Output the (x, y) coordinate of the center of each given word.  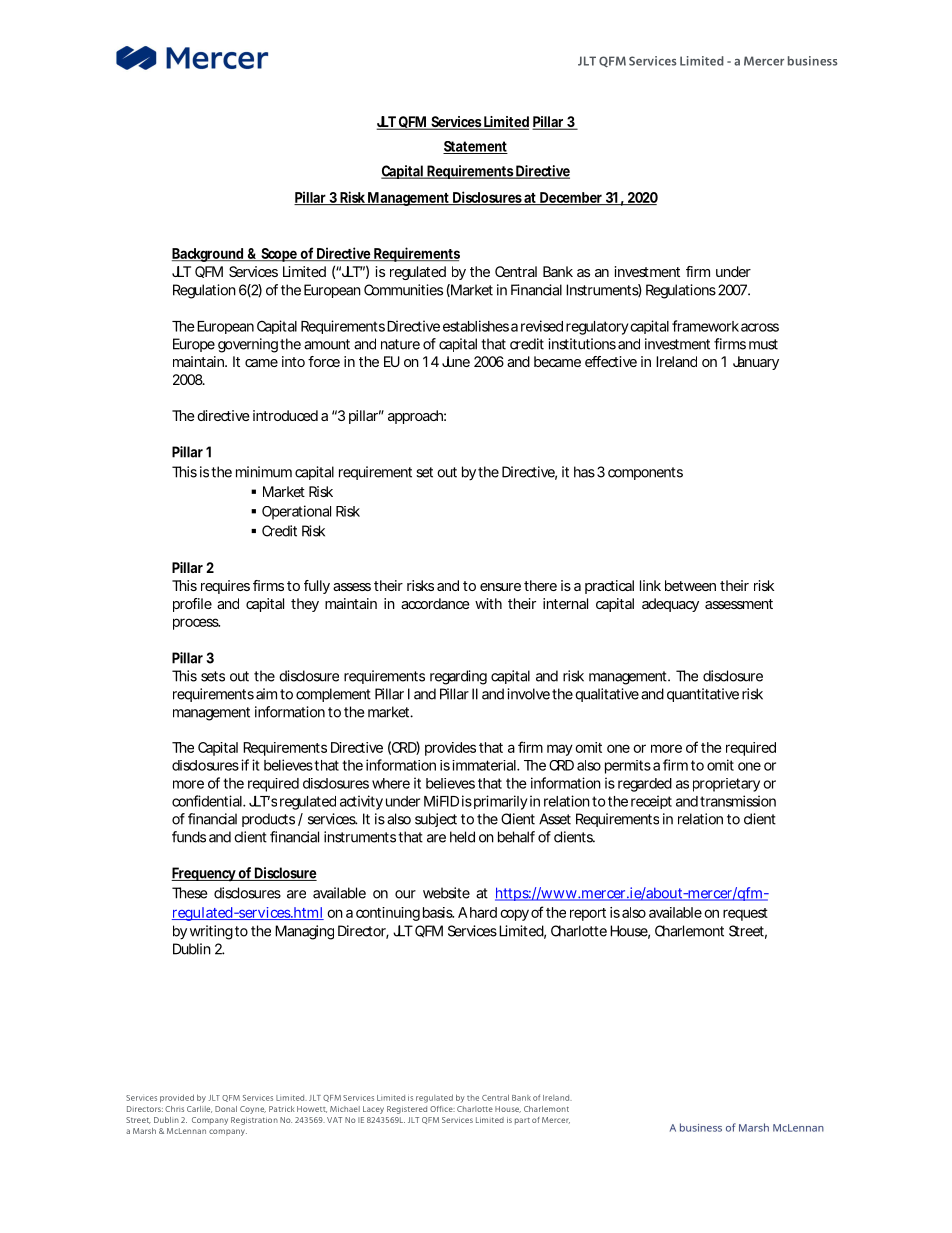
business (813, 61)
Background (208, 255)
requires (225, 587)
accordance (435, 603)
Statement (475, 147)
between (690, 585)
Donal (226, 1109)
